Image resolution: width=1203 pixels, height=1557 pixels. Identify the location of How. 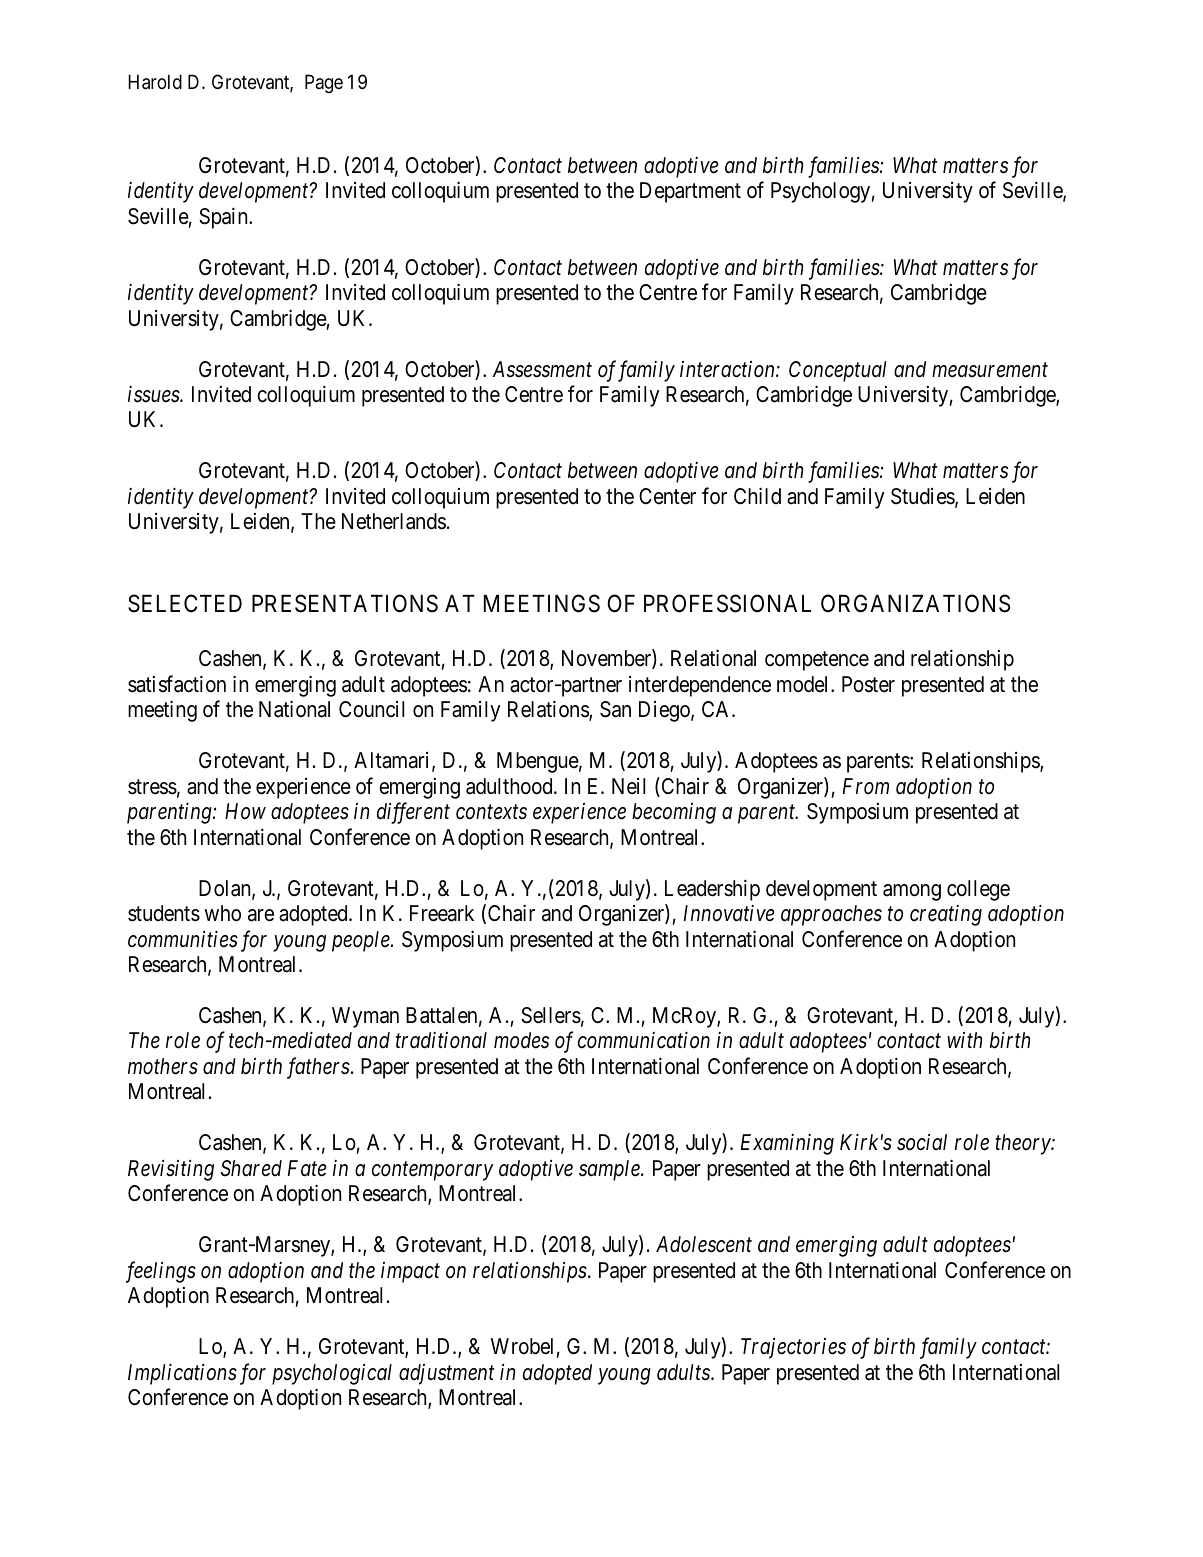
(245, 811).
